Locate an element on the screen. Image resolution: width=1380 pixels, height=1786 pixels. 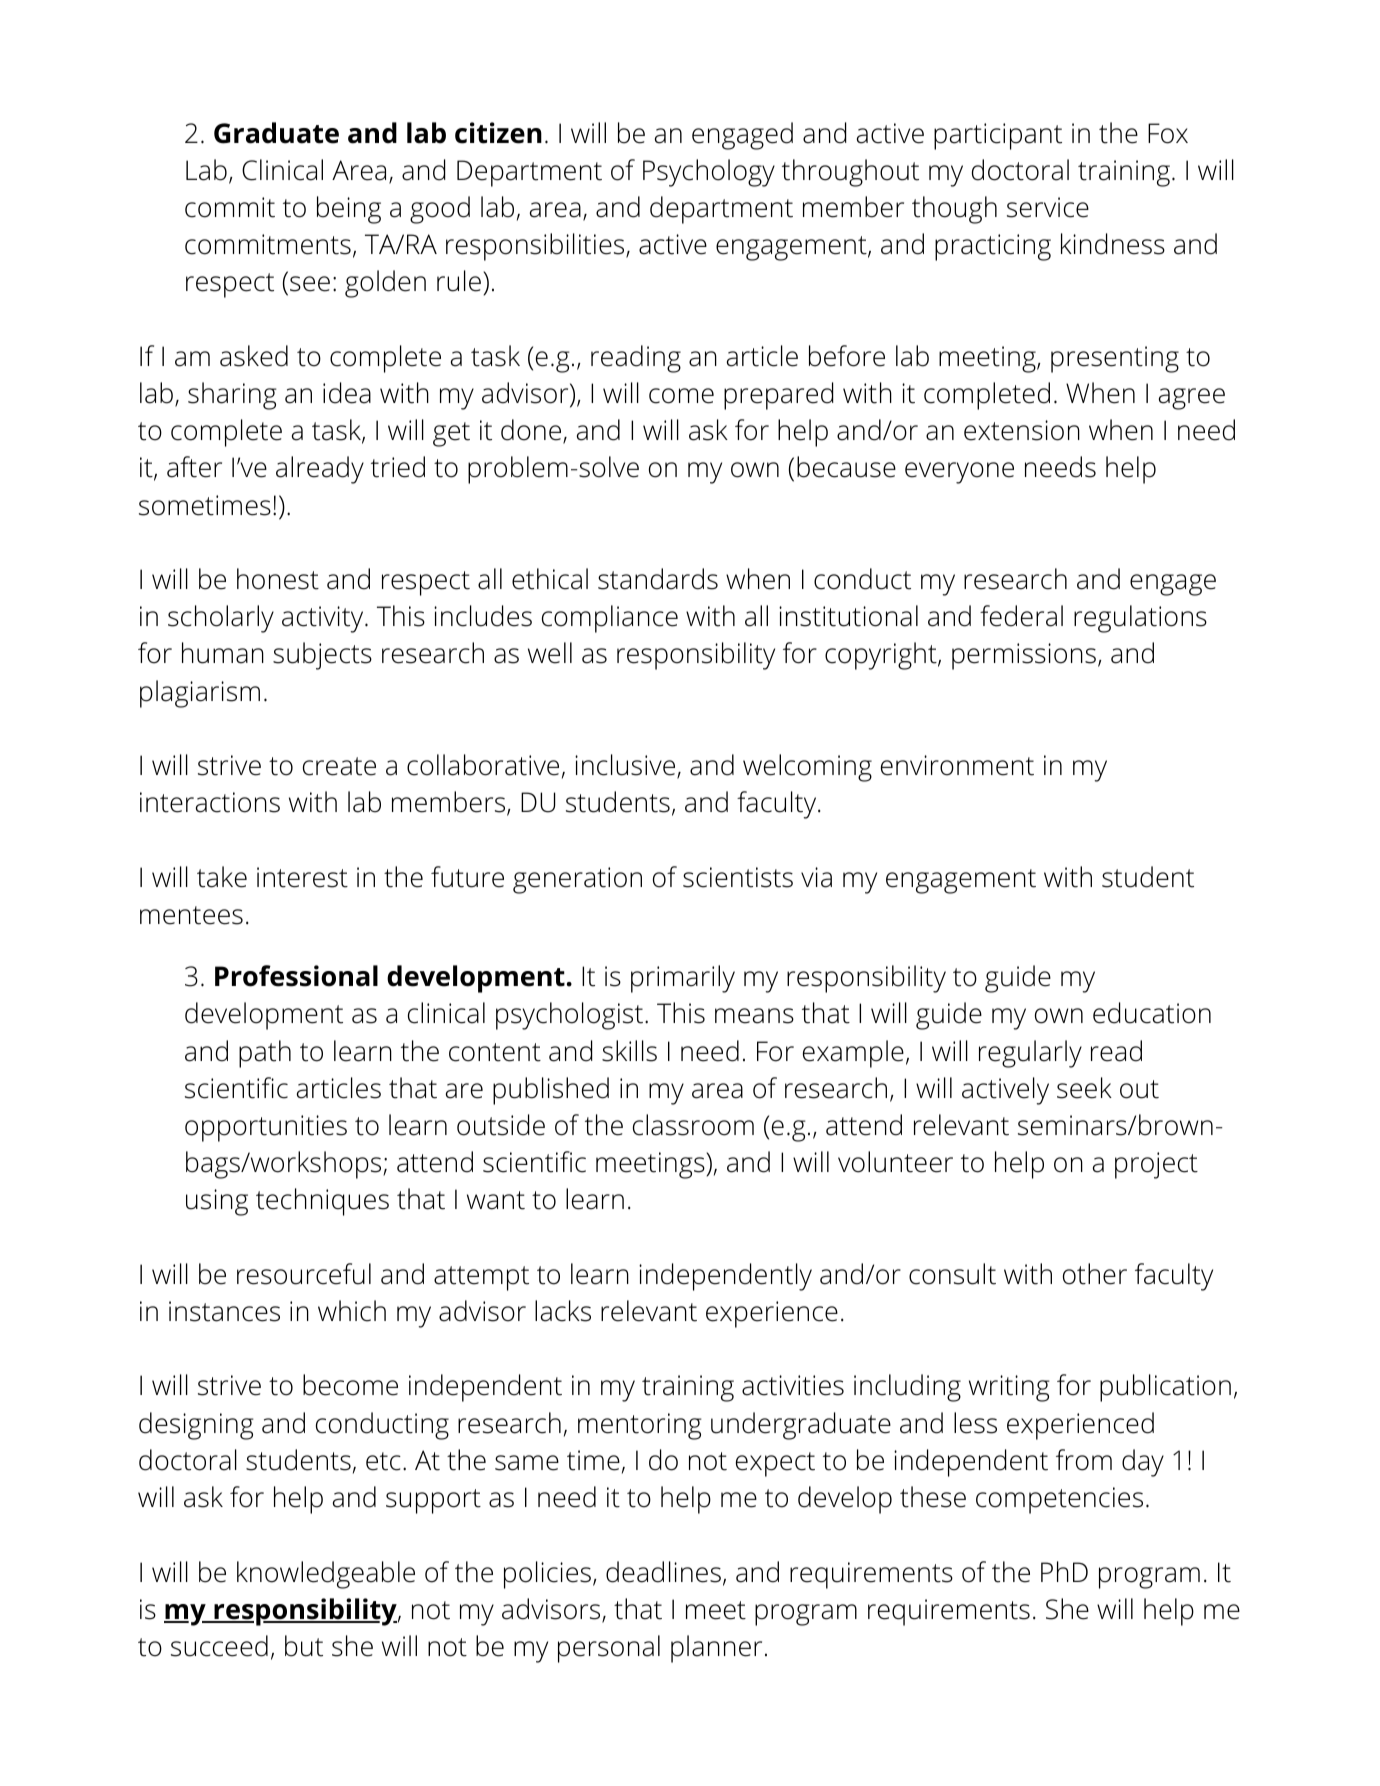
being is located at coordinates (349, 210).
